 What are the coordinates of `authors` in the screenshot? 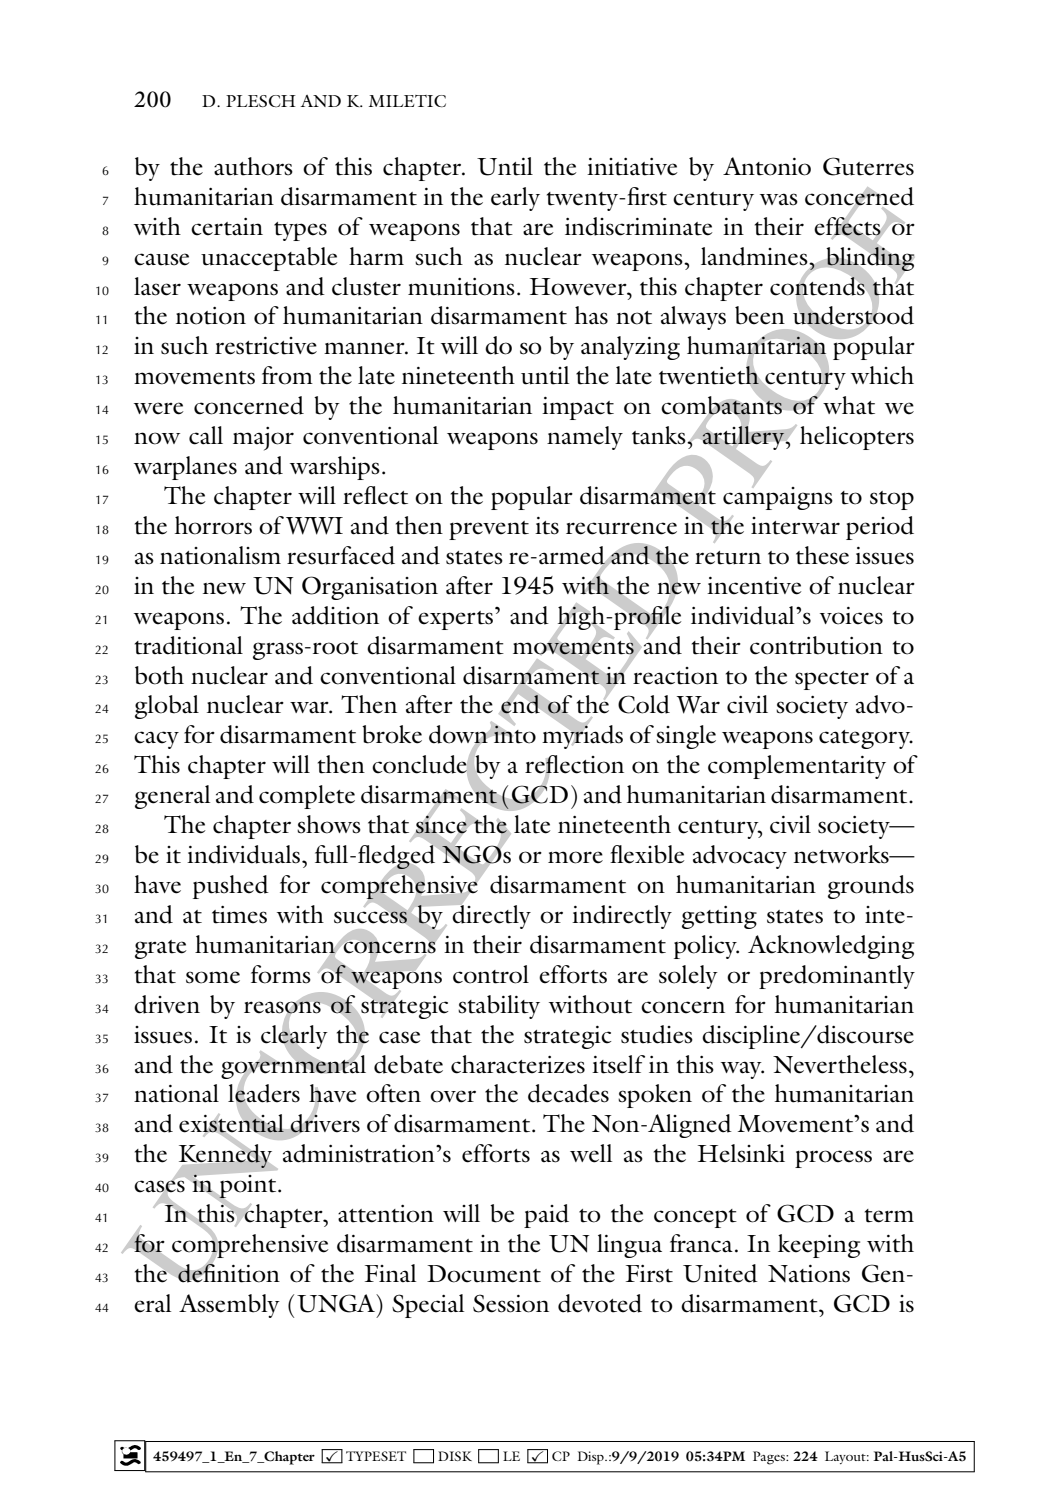 It's located at (253, 166).
